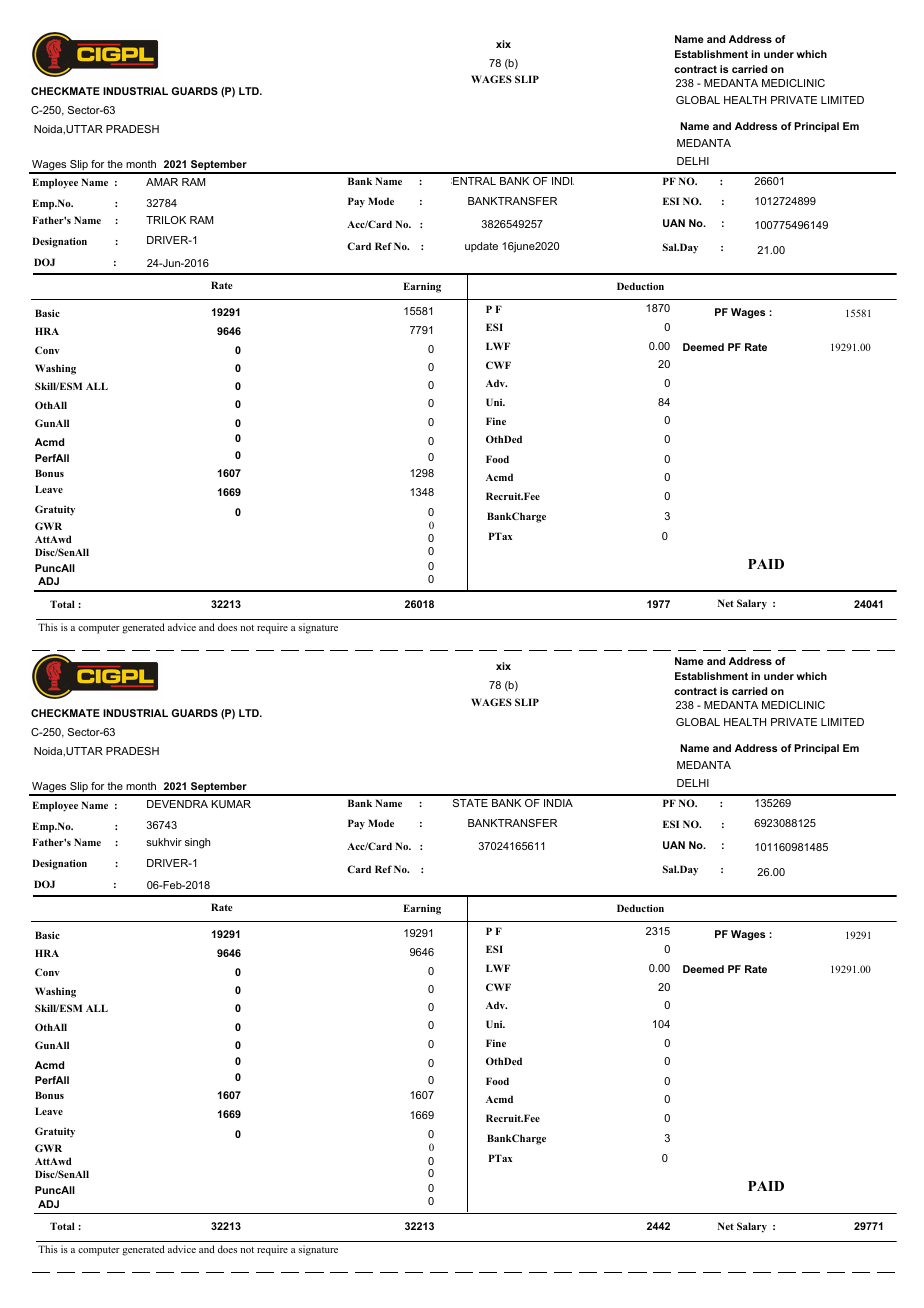  Describe the element at coordinates (162, 182) in the screenshot. I see `AMAR` at that location.
